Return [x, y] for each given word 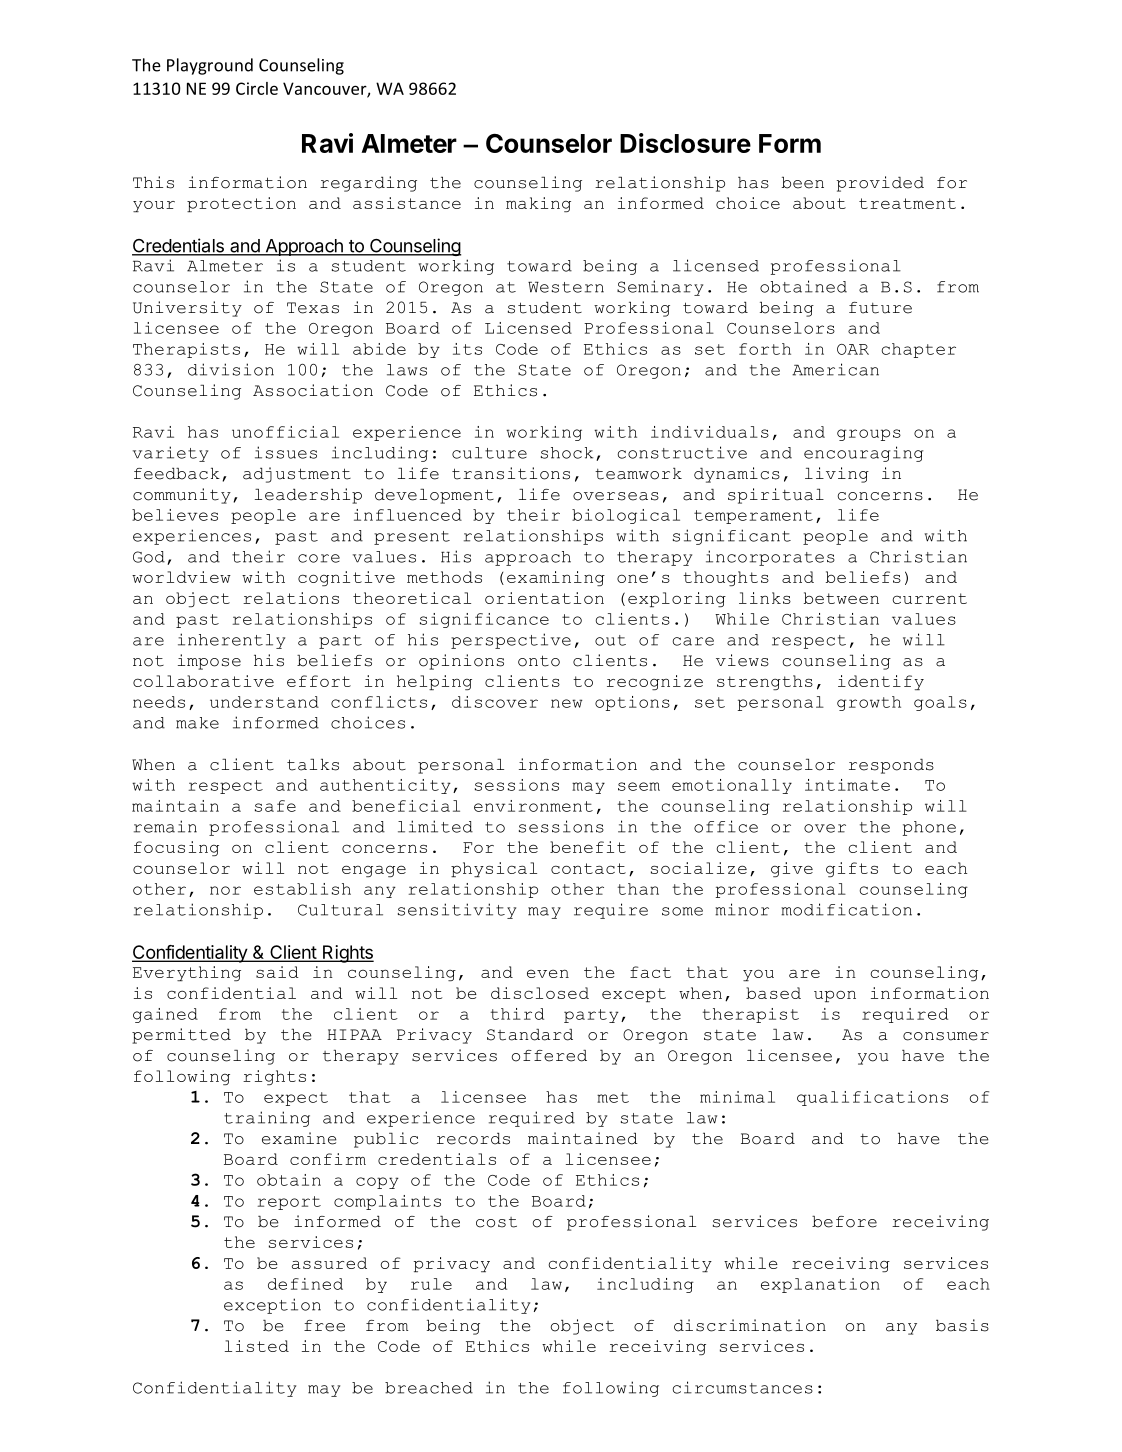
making [538, 204]
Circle [257, 88]
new [566, 703]
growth [869, 703]
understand [264, 702]
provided [880, 184]
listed [257, 1346]
